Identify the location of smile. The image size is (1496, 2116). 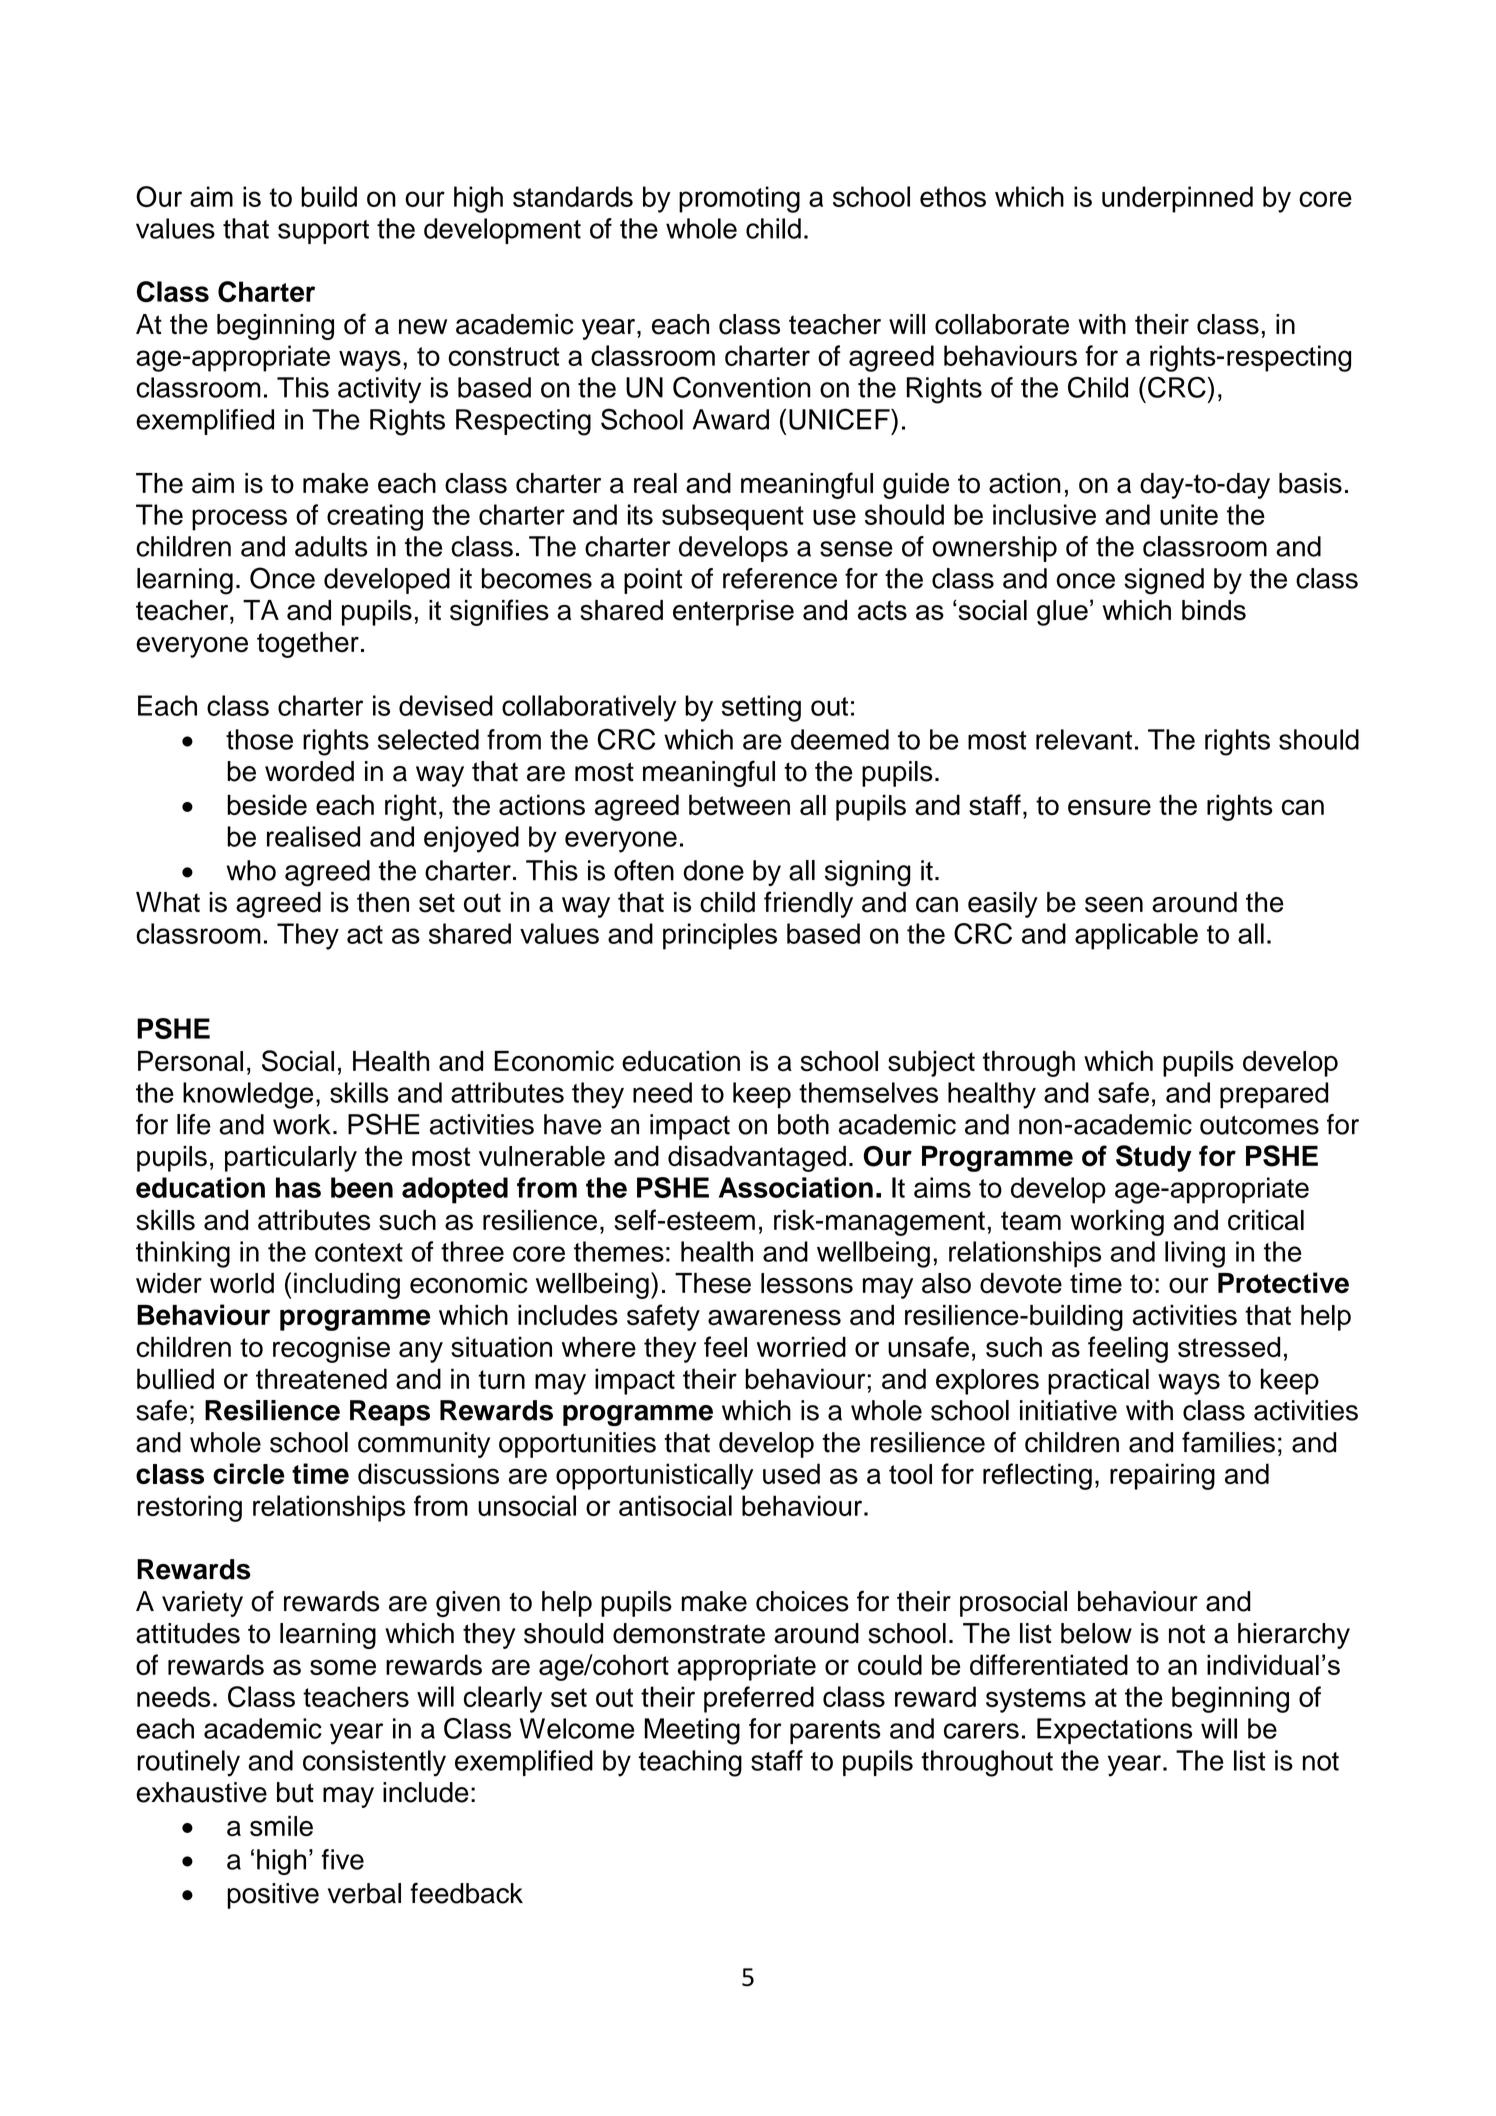
(281, 1826).
